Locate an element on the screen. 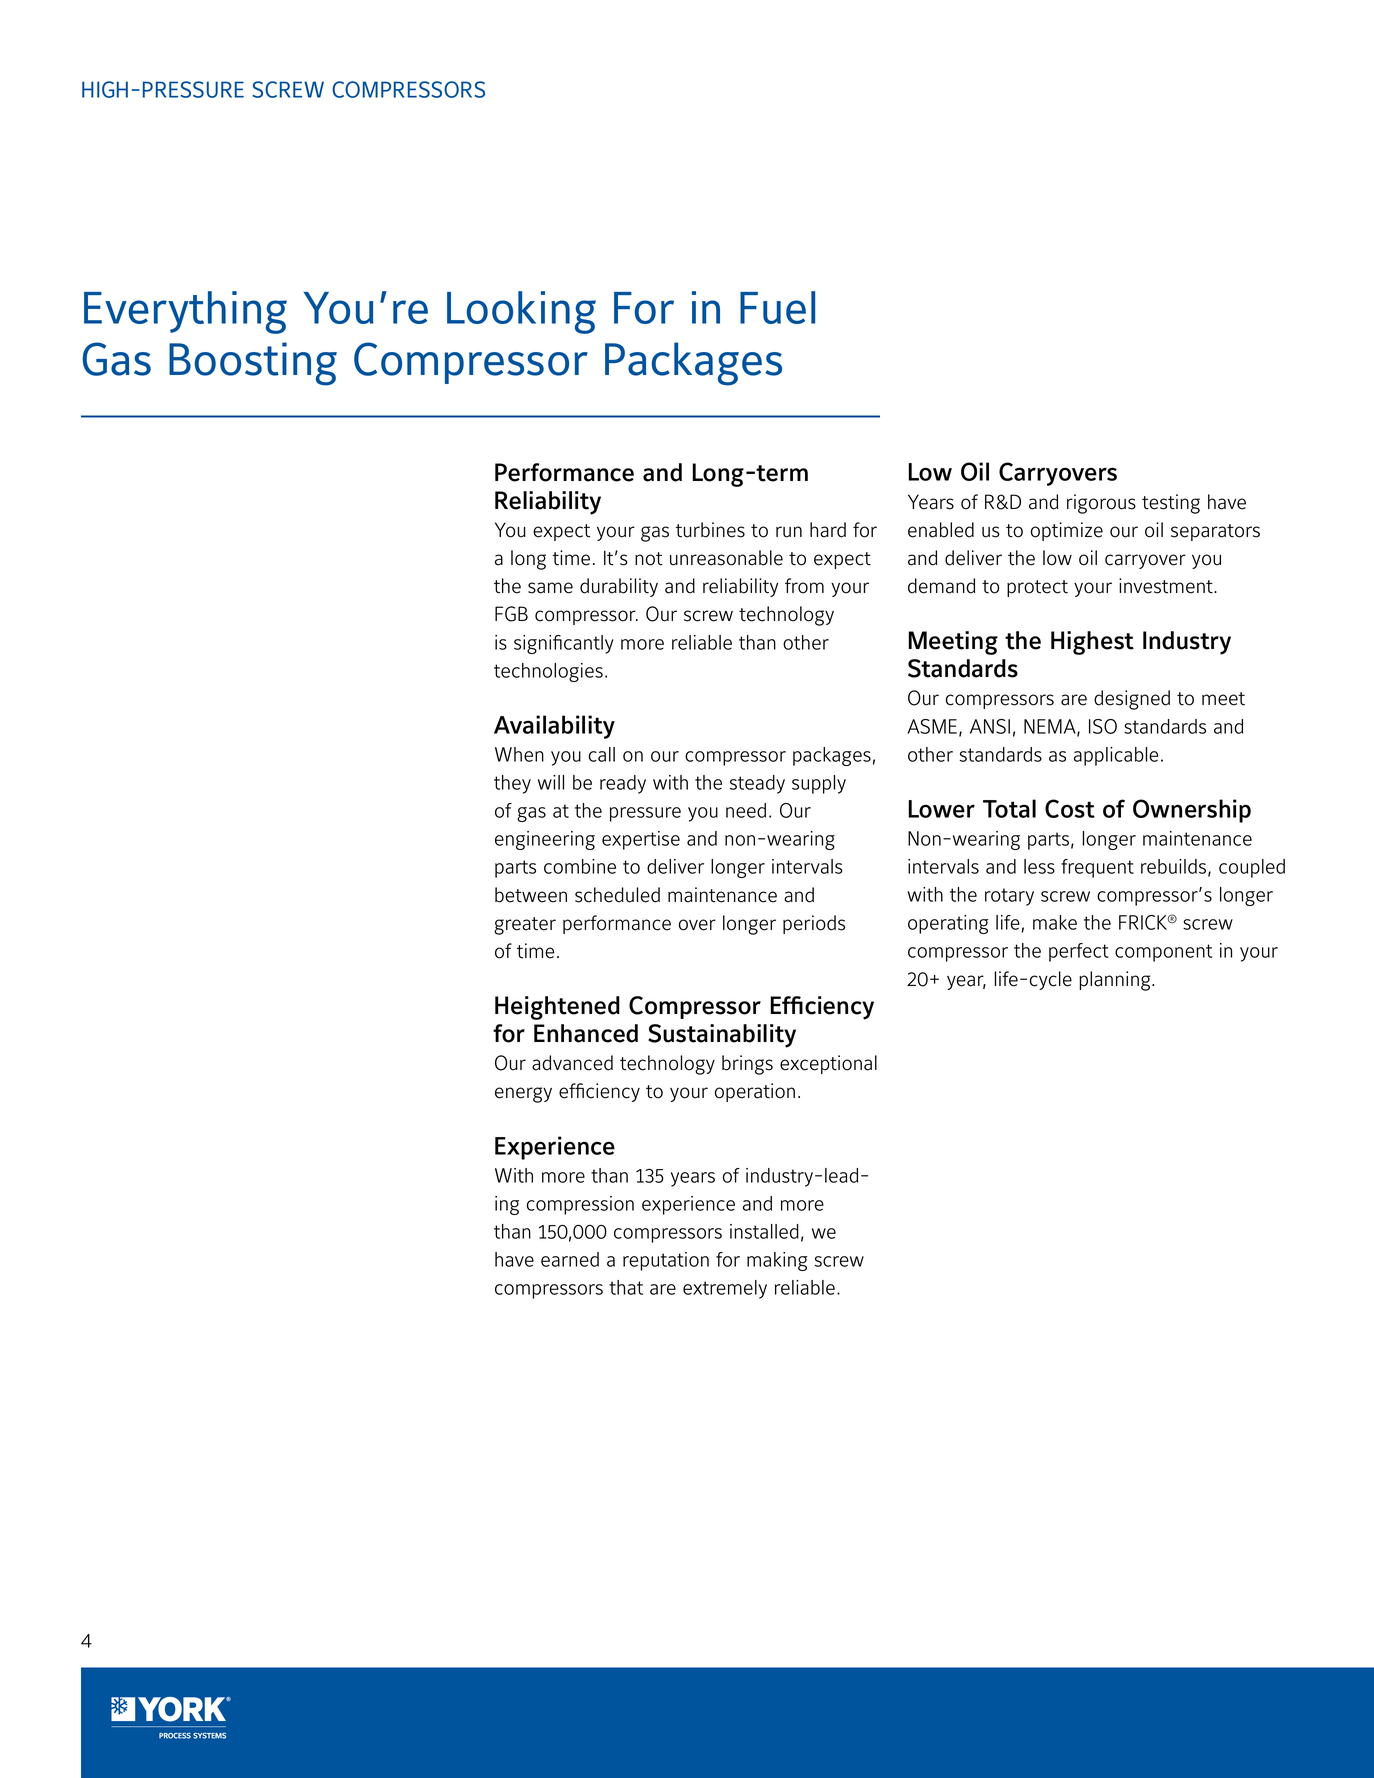 The image size is (1374, 1778). greater is located at coordinates (525, 926).
